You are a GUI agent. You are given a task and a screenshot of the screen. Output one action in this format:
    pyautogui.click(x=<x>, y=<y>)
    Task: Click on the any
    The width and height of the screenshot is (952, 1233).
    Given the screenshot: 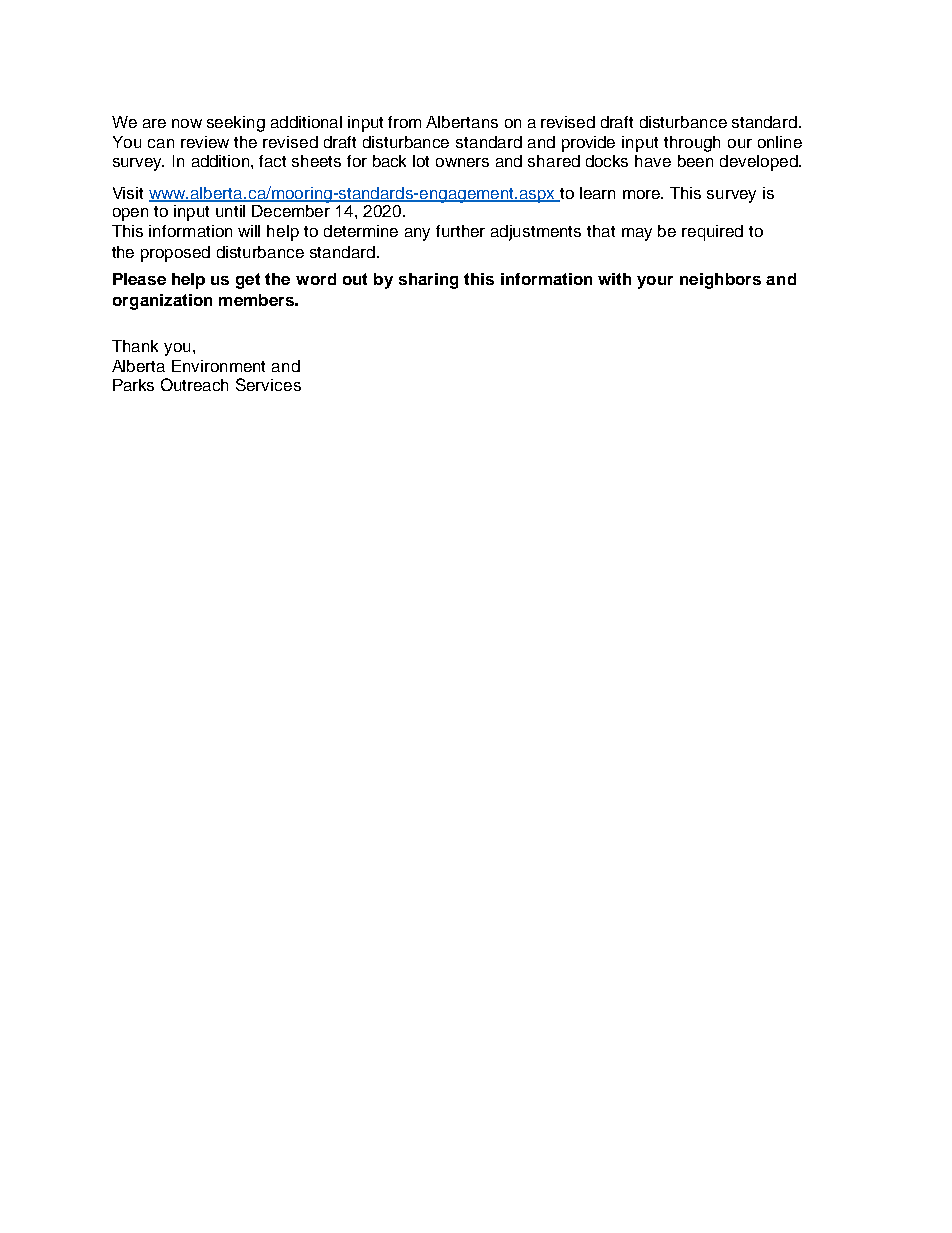 What is the action you would take?
    pyautogui.click(x=417, y=234)
